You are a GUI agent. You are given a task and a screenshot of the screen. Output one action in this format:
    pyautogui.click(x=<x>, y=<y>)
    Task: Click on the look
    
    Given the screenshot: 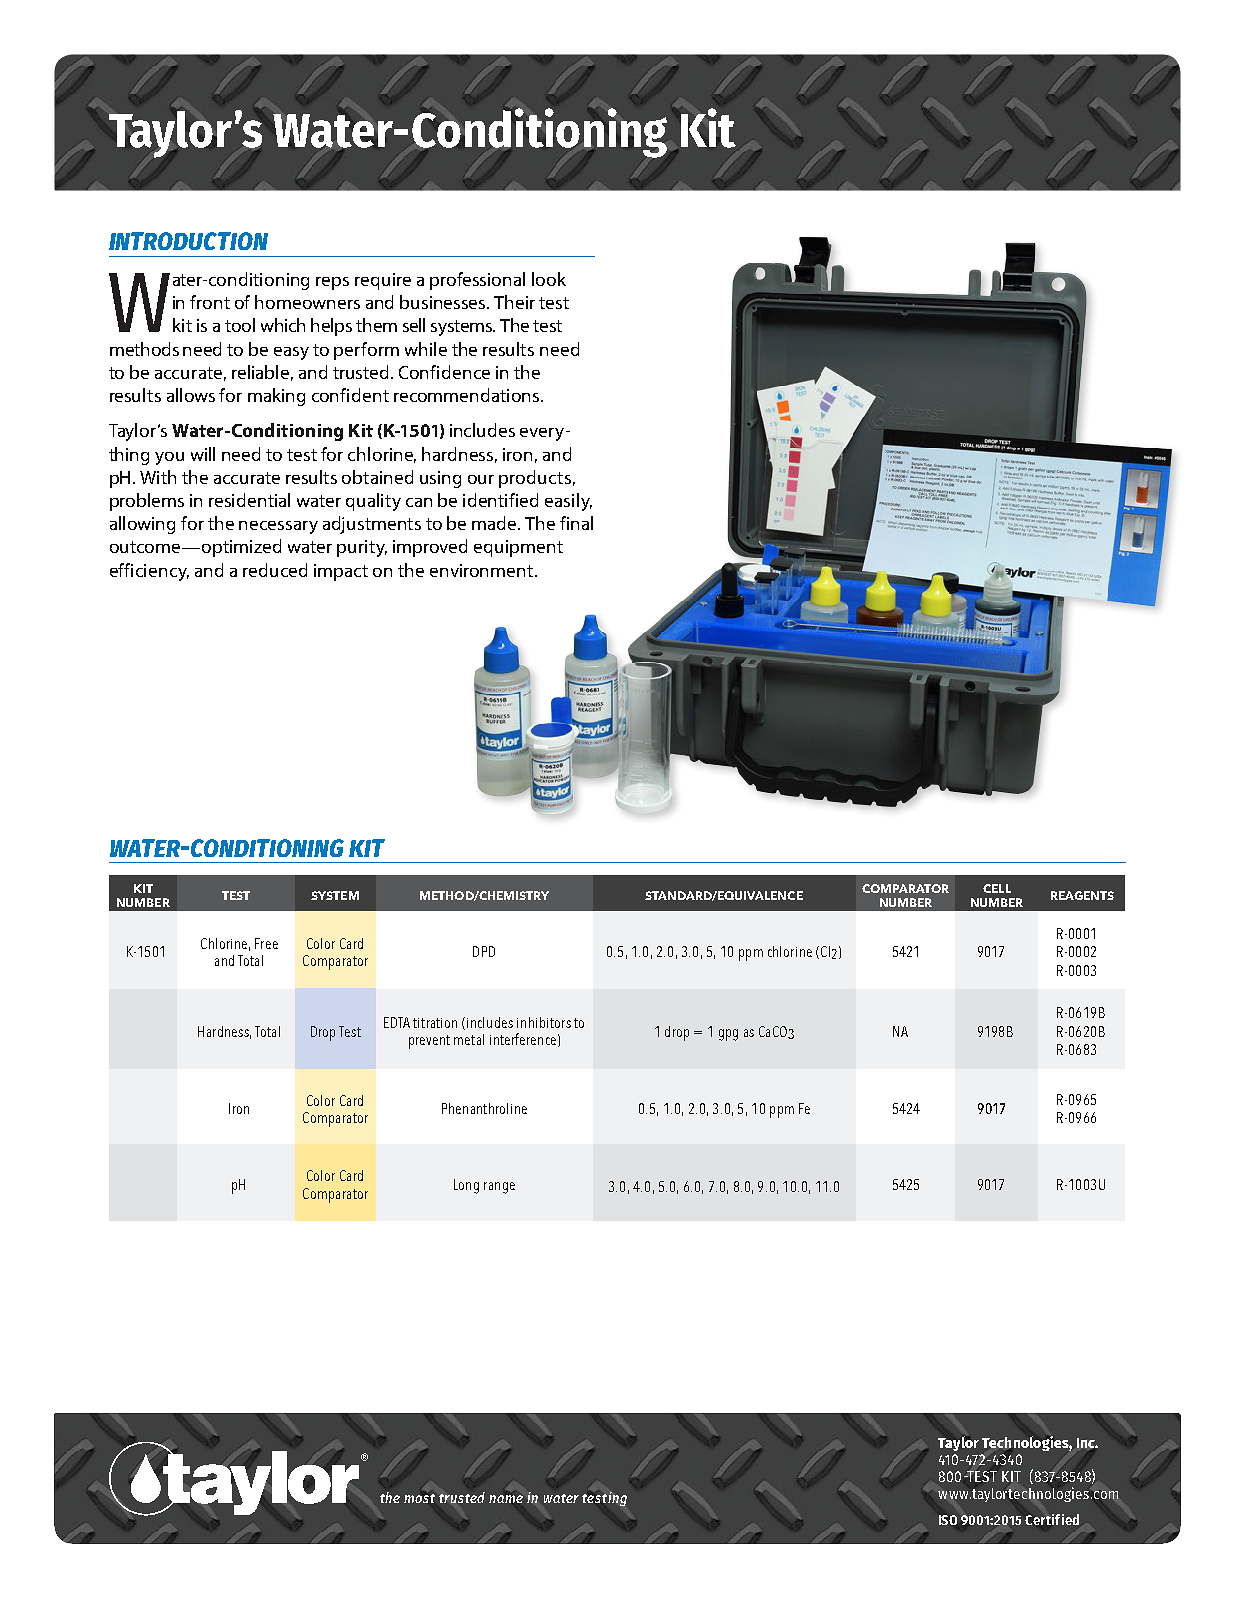 What is the action you would take?
    pyautogui.click(x=549, y=279)
